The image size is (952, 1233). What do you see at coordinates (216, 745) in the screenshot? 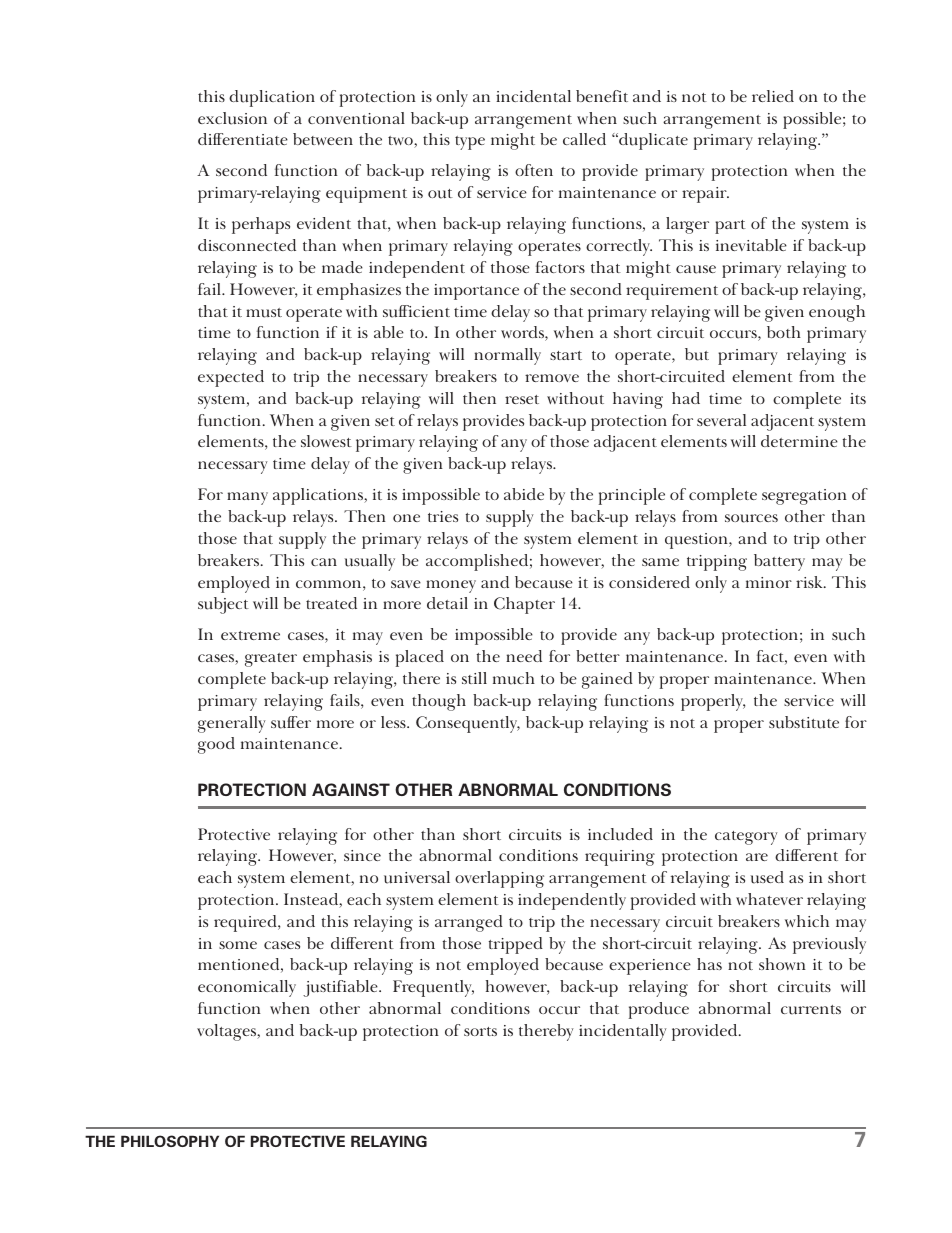
I see `good` at bounding box center [216, 745].
